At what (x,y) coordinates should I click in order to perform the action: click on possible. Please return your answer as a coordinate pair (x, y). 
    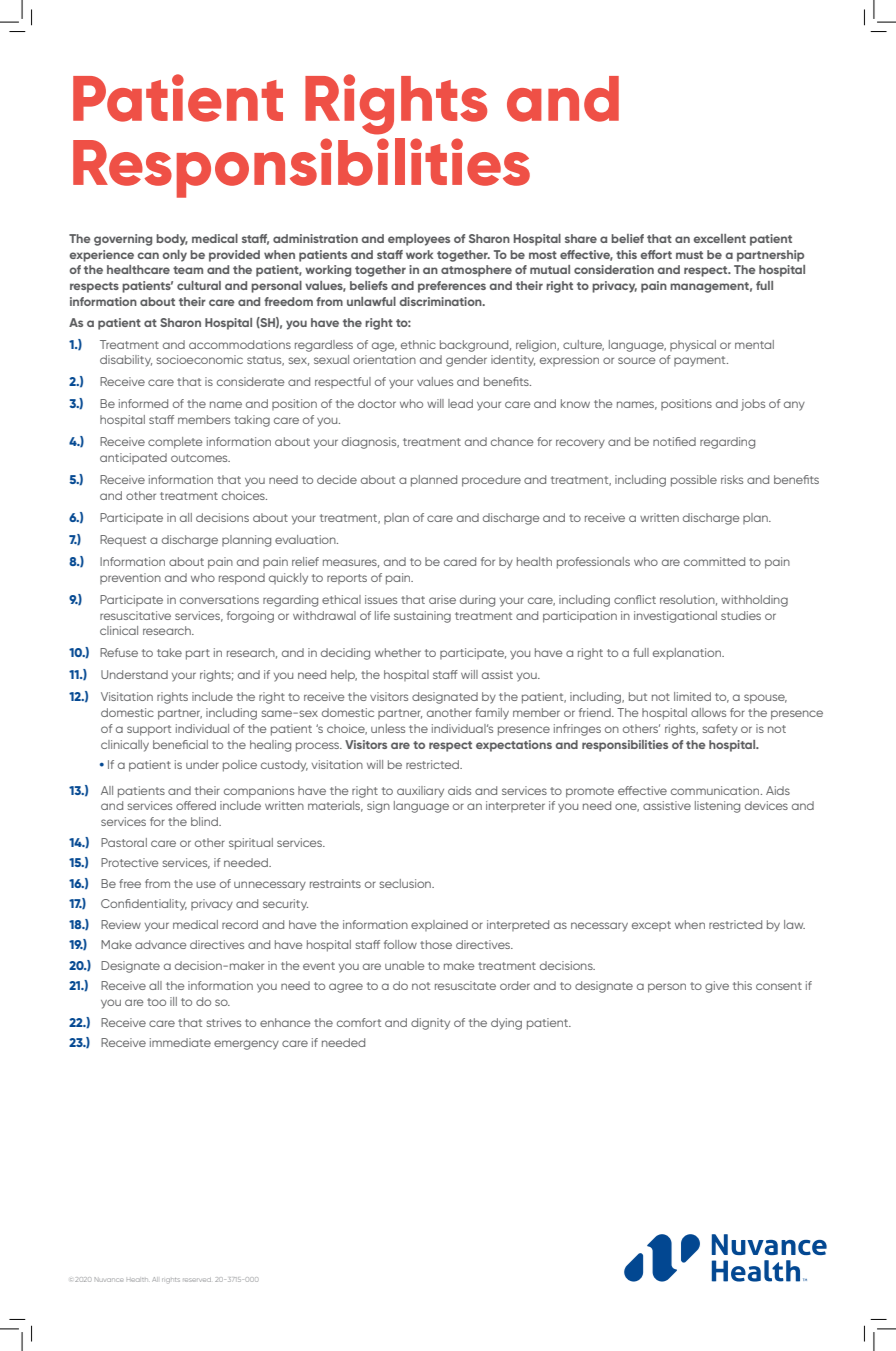
    Looking at the image, I should click on (694, 481).
